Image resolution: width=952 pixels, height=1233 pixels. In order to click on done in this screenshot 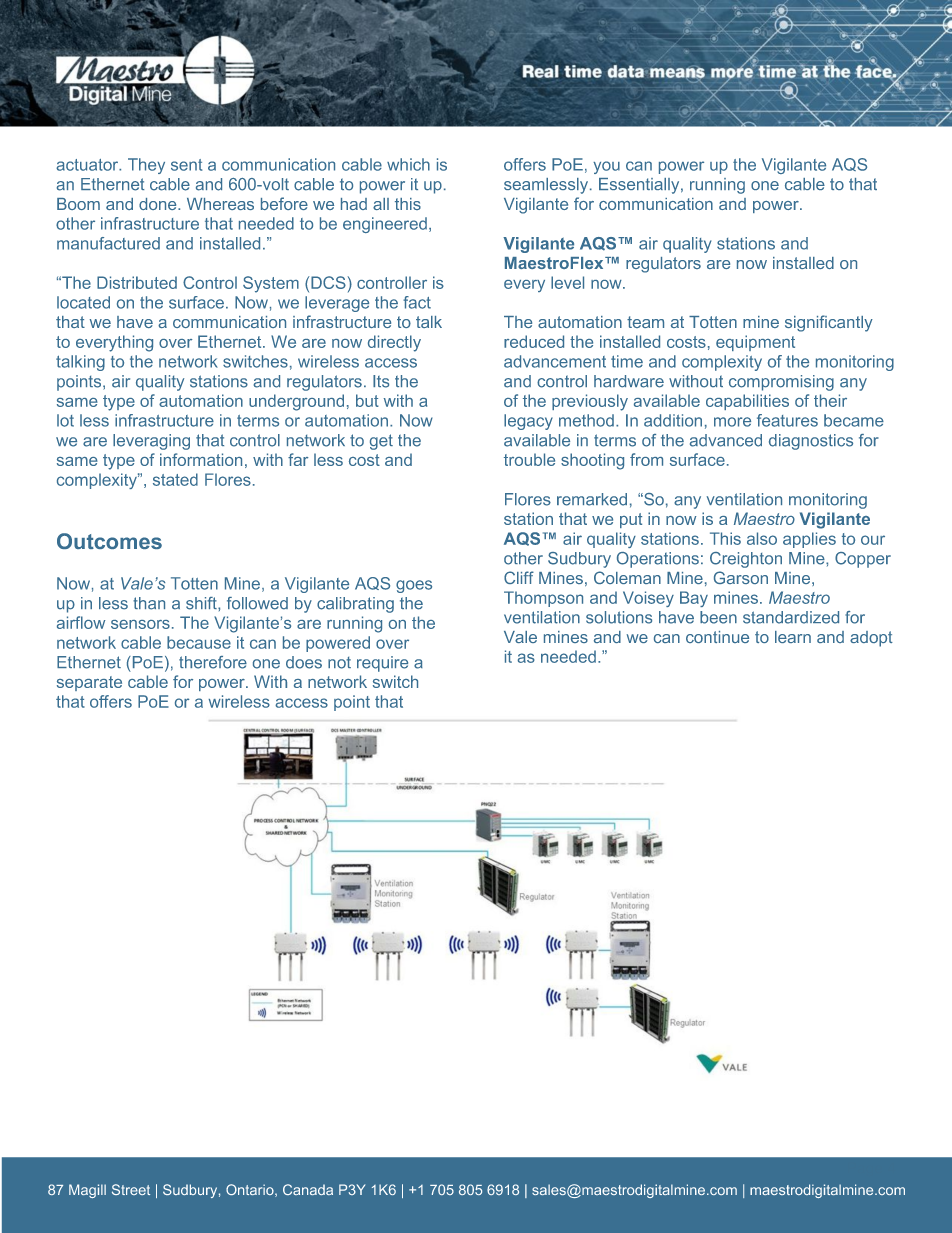, I will do `click(159, 204)`.
